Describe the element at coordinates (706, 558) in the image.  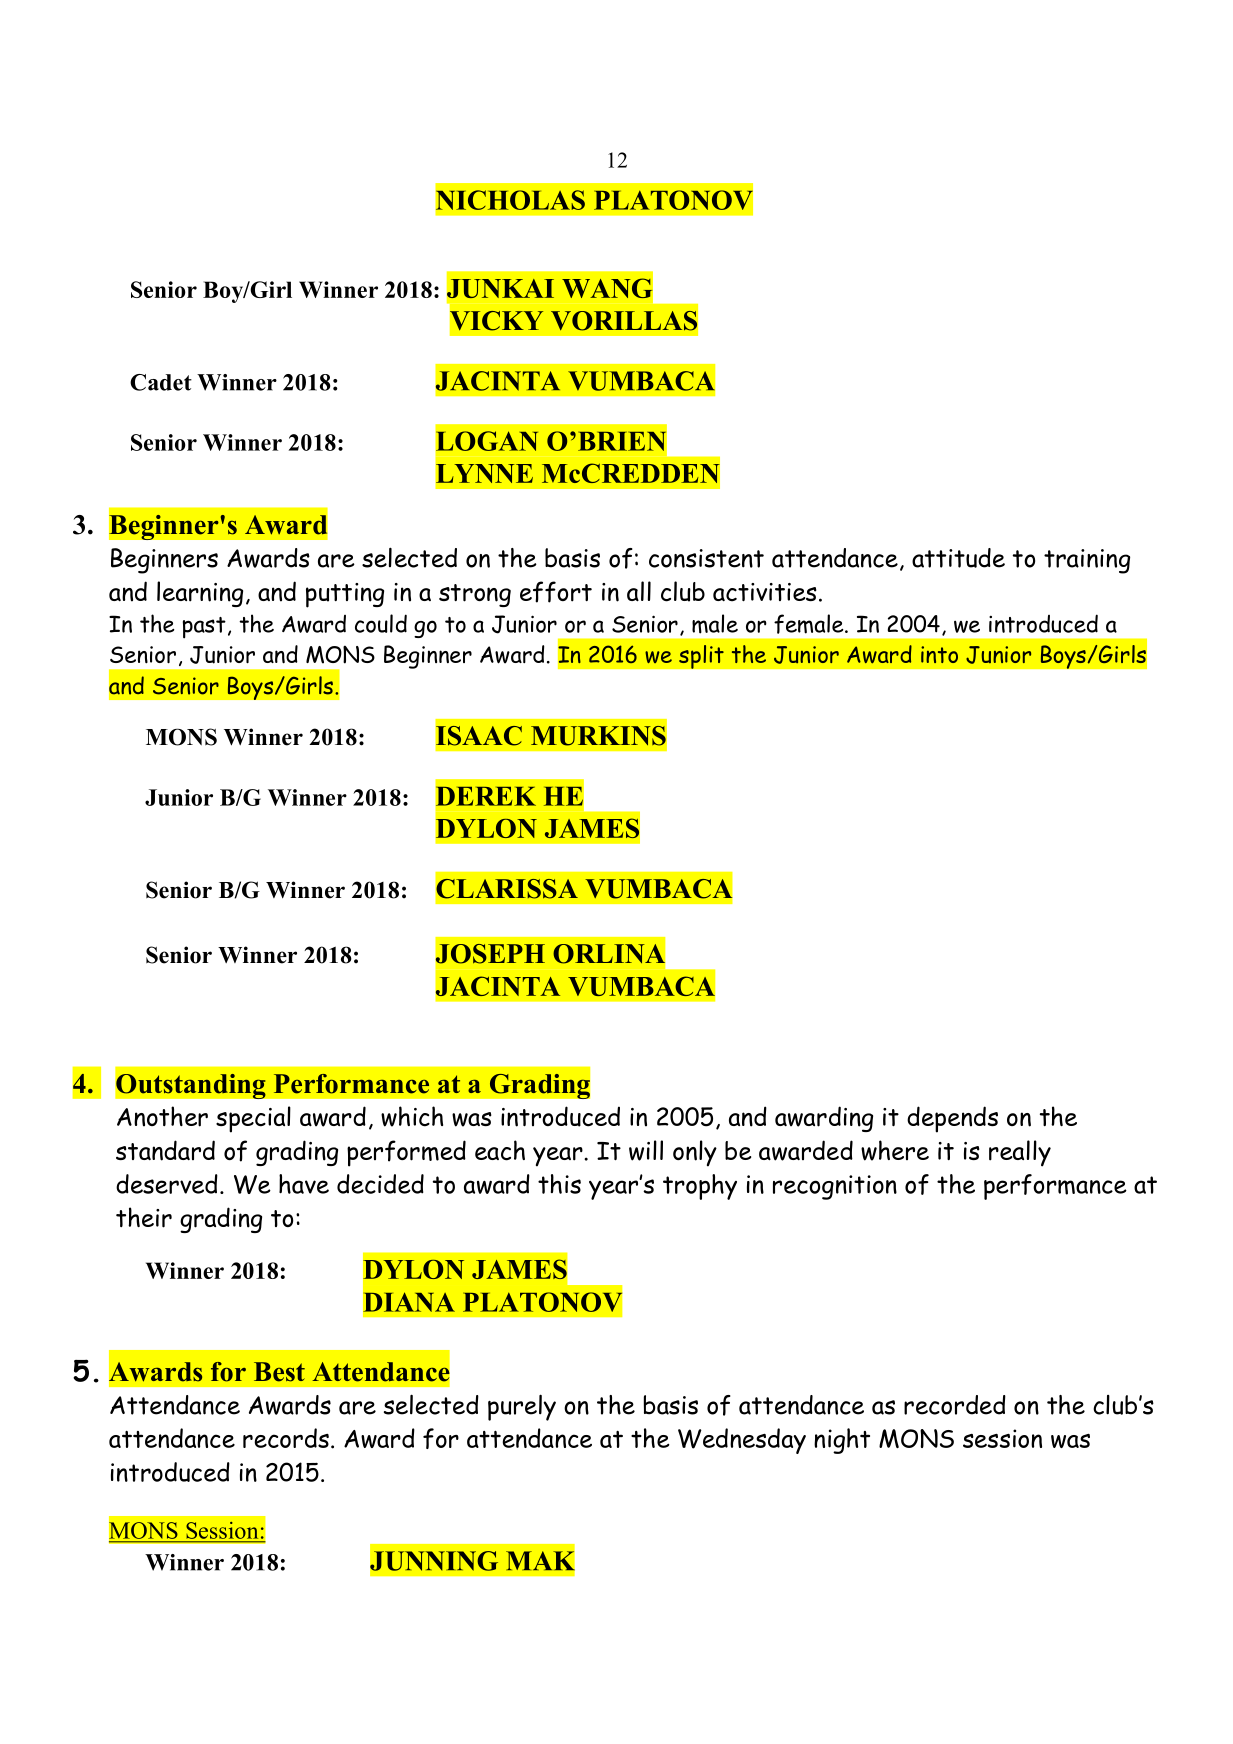
I see `consistent` at that location.
